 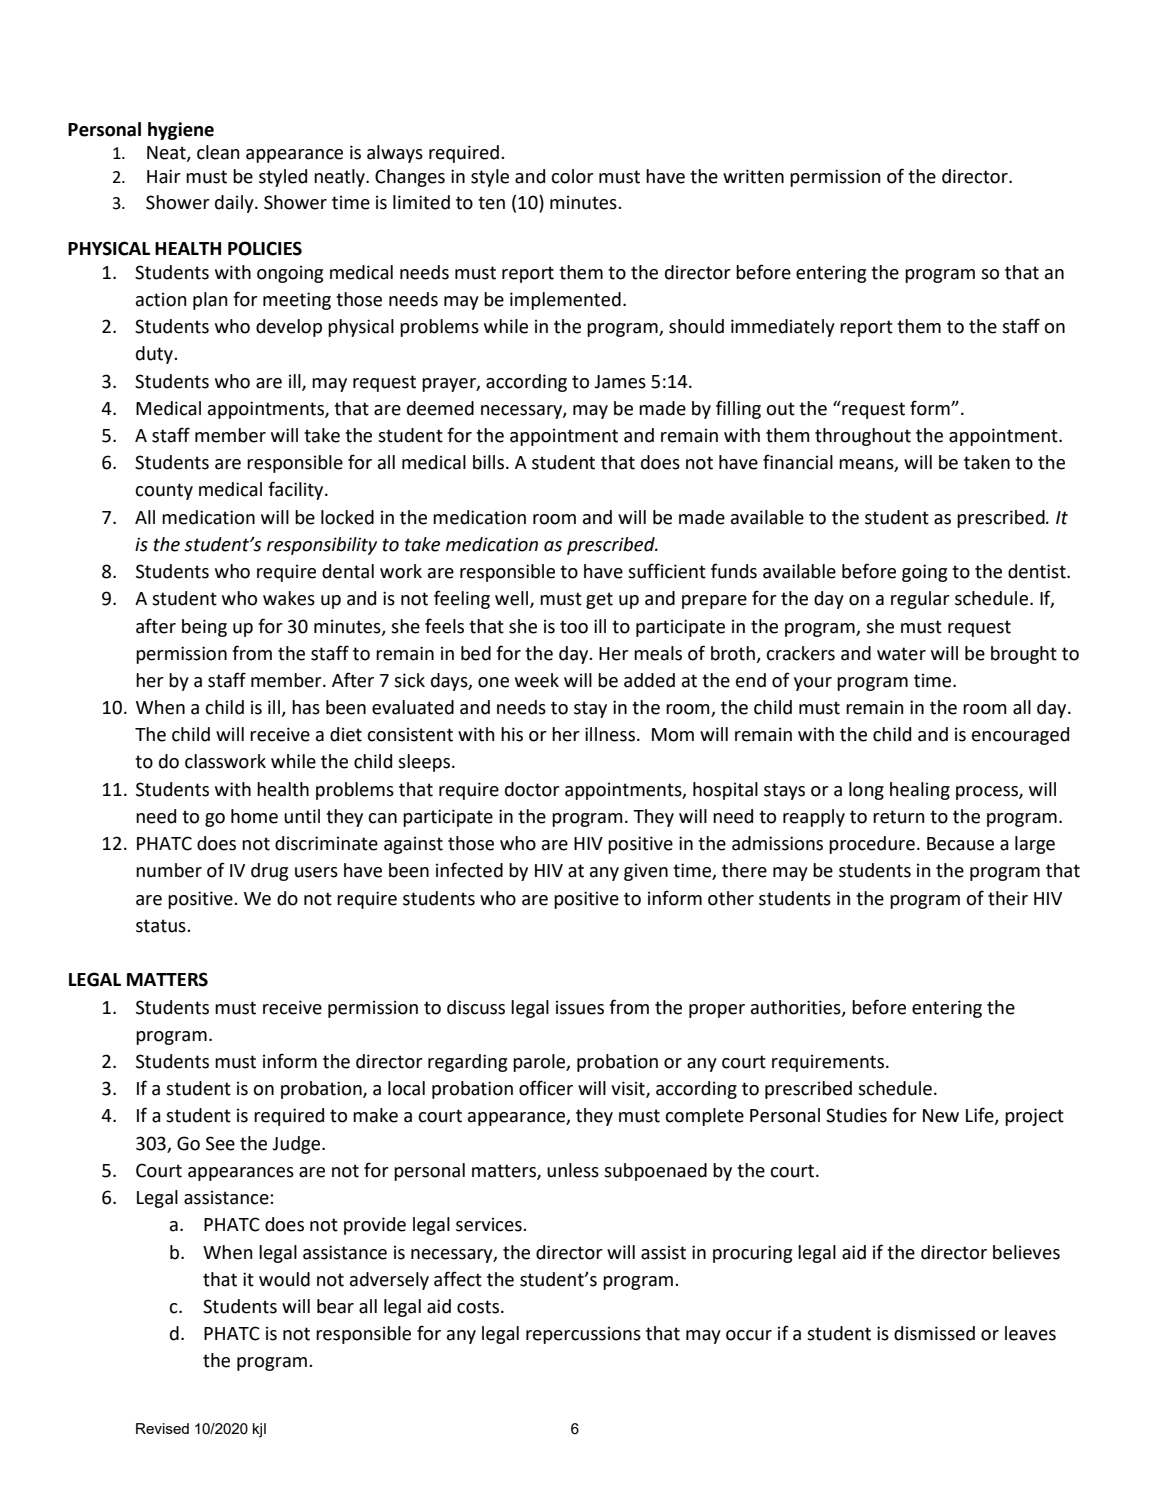 What do you see at coordinates (629, 1089) in the screenshot?
I see `visit` at bounding box center [629, 1089].
